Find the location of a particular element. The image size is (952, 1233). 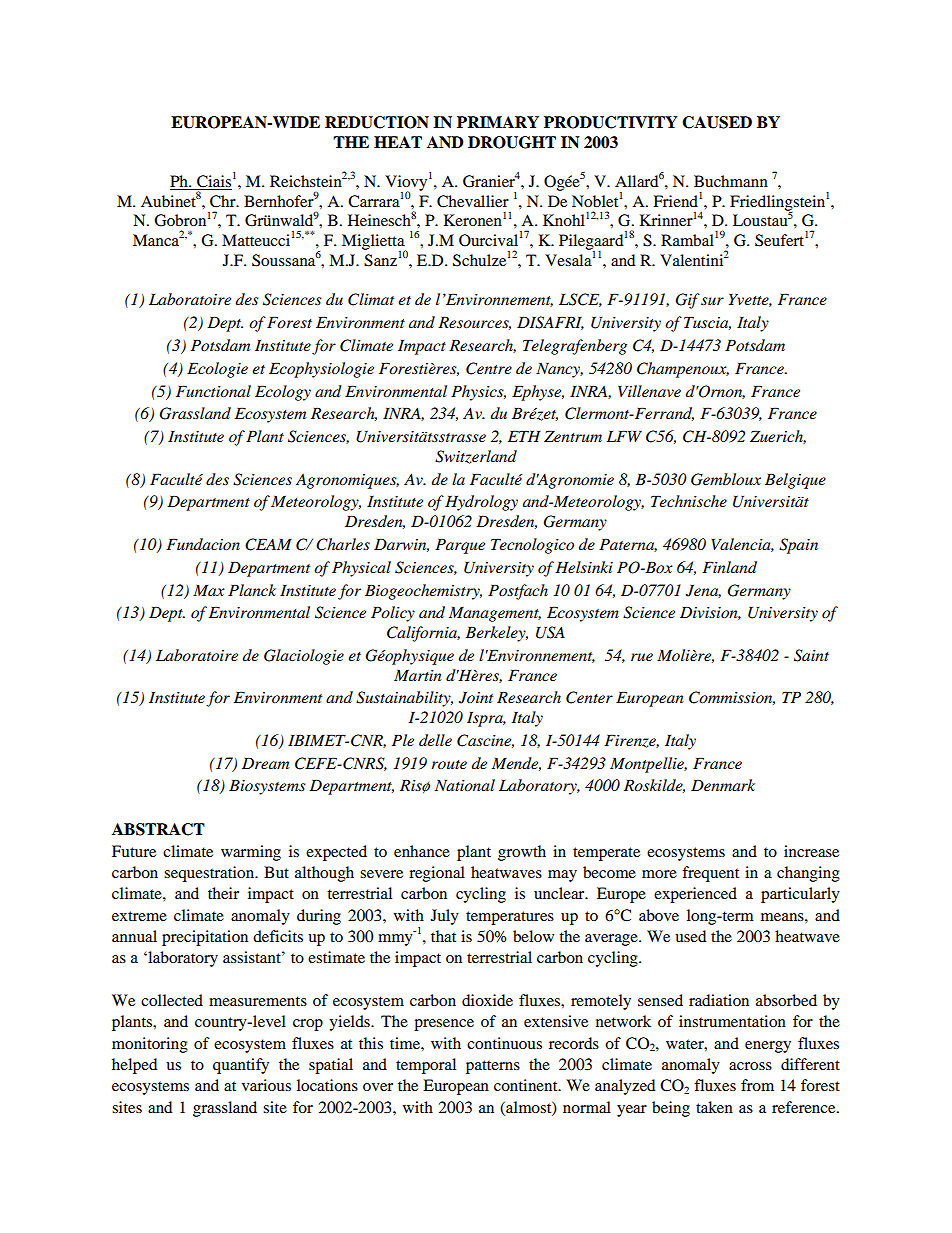

Functional is located at coordinates (213, 391).
